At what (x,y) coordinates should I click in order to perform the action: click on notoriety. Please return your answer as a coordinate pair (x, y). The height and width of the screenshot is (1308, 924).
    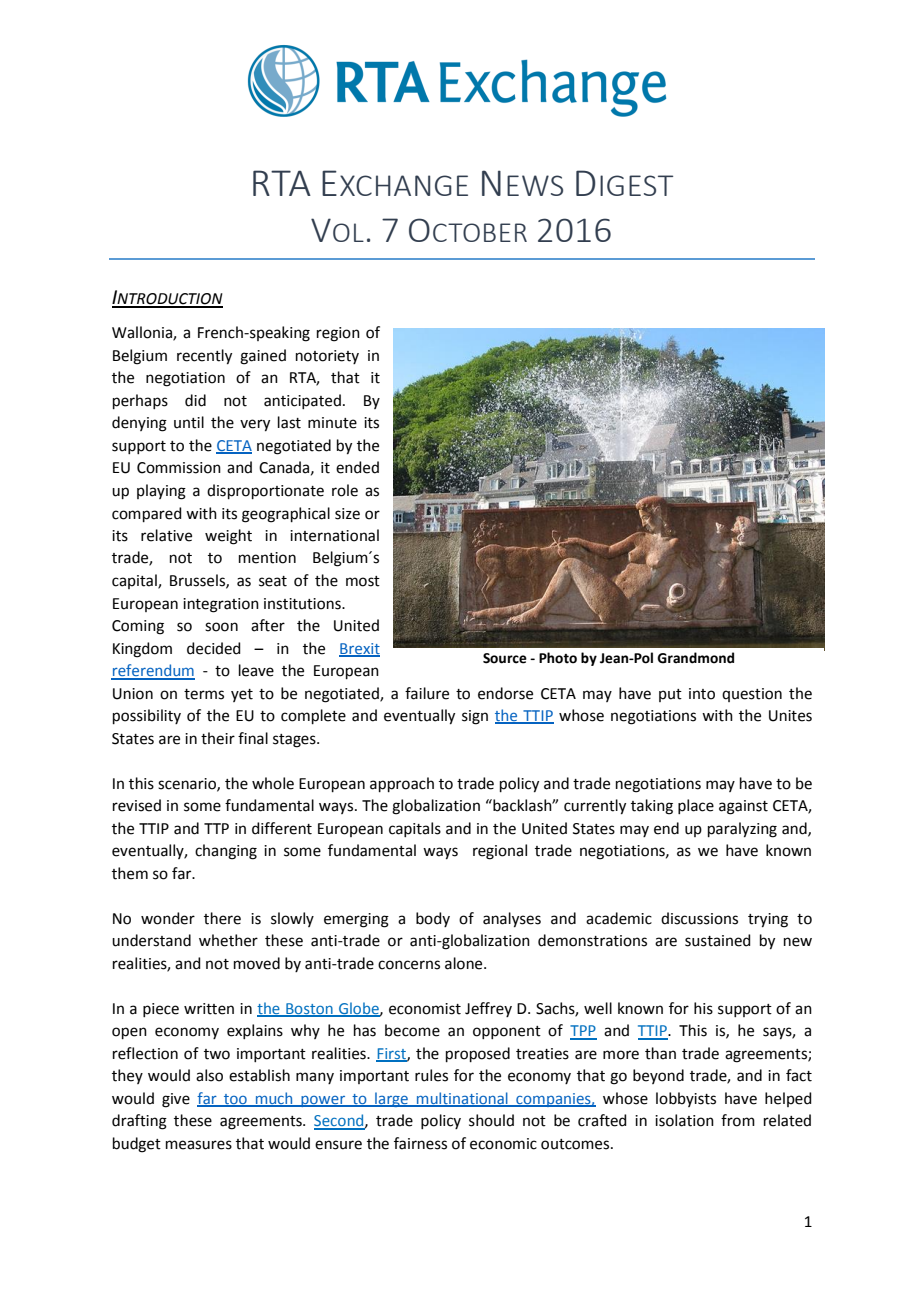
    Looking at the image, I should click on (327, 357).
